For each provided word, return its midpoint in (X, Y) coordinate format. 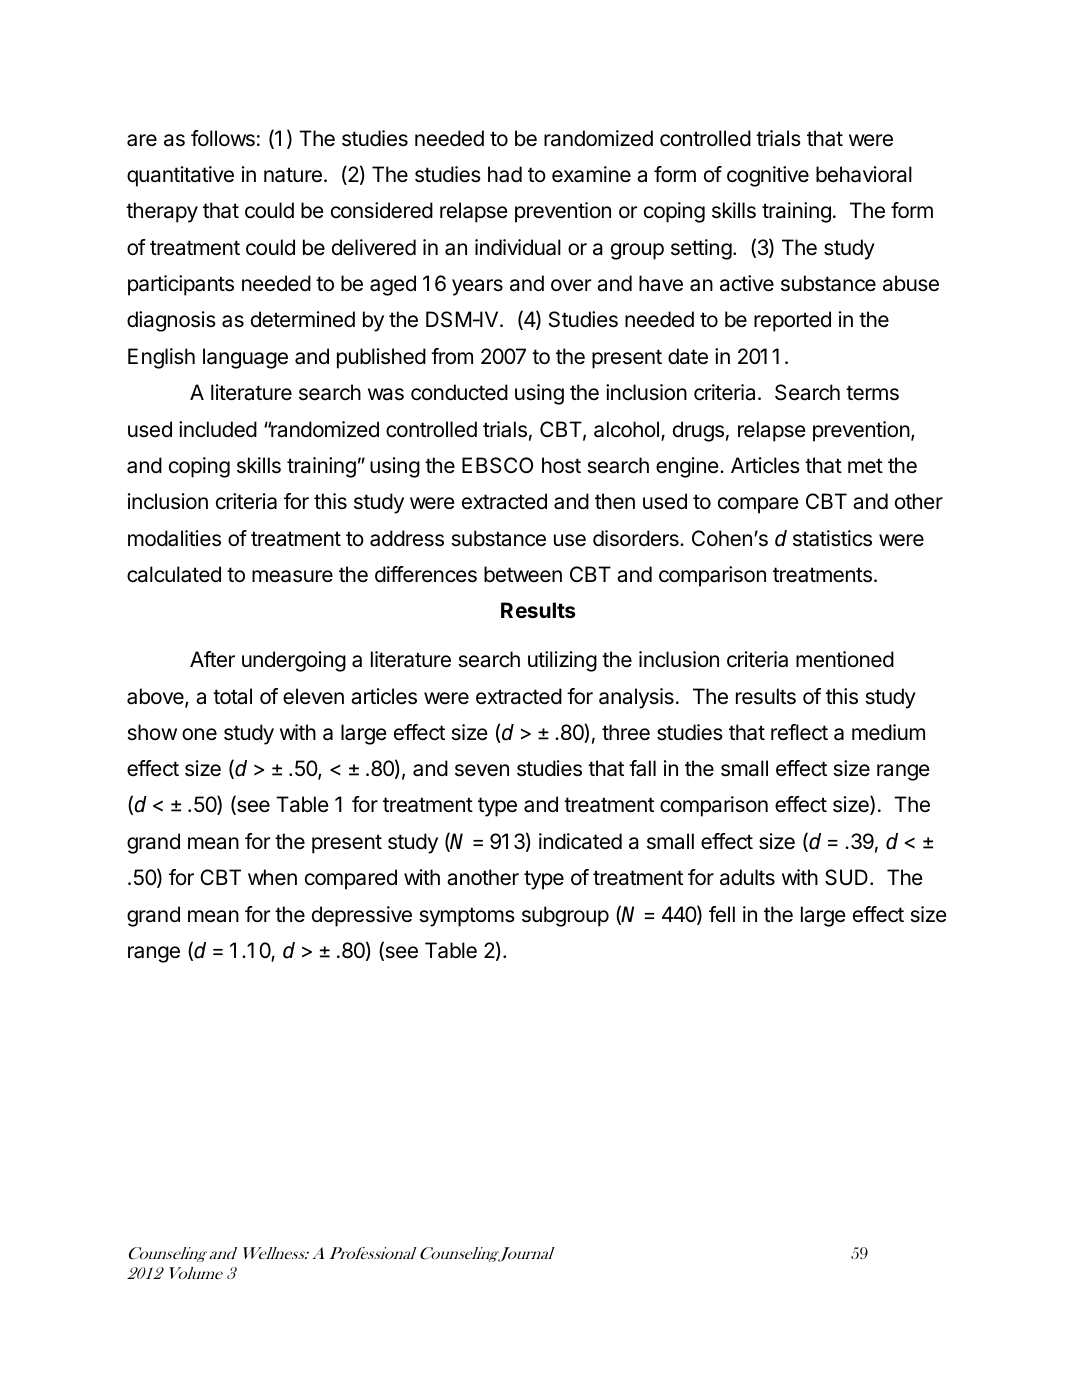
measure (292, 576)
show (152, 732)
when (272, 877)
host (561, 465)
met (865, 466)
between (523, 574)
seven (482, 770)
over (571, 285)
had (505, 174)
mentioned (845, 659)
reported (792, 321)
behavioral (864, 174)
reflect (799, 732)
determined (303, 319)
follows (223, 138)
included (218, 429)
